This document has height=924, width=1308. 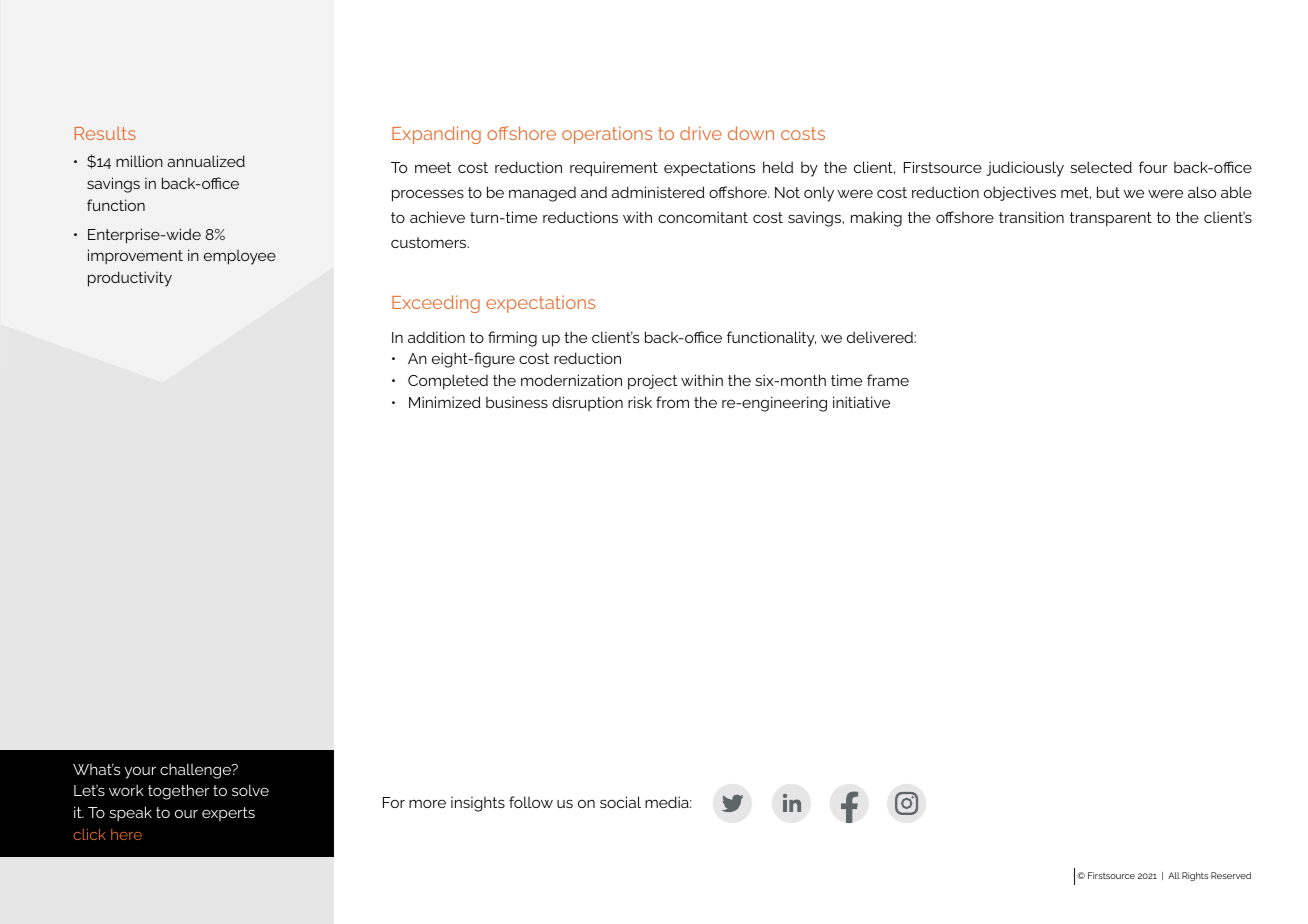 I want to click on selected, so click(x=1101, y=167).
